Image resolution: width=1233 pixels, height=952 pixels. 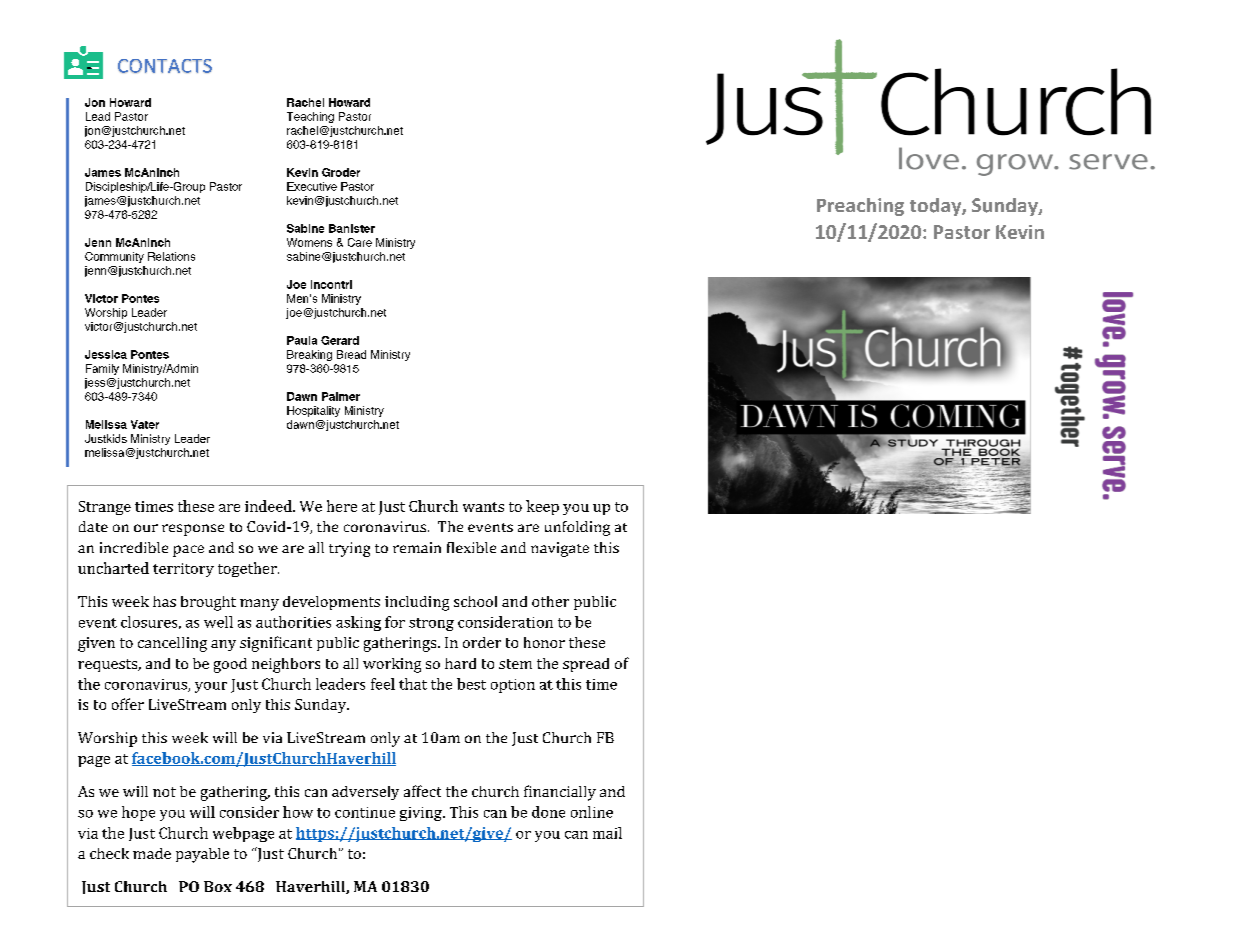 What do you see at coordinates (310, 117) in the page?
I see `Teaching` at bounding box center [310, 117].
